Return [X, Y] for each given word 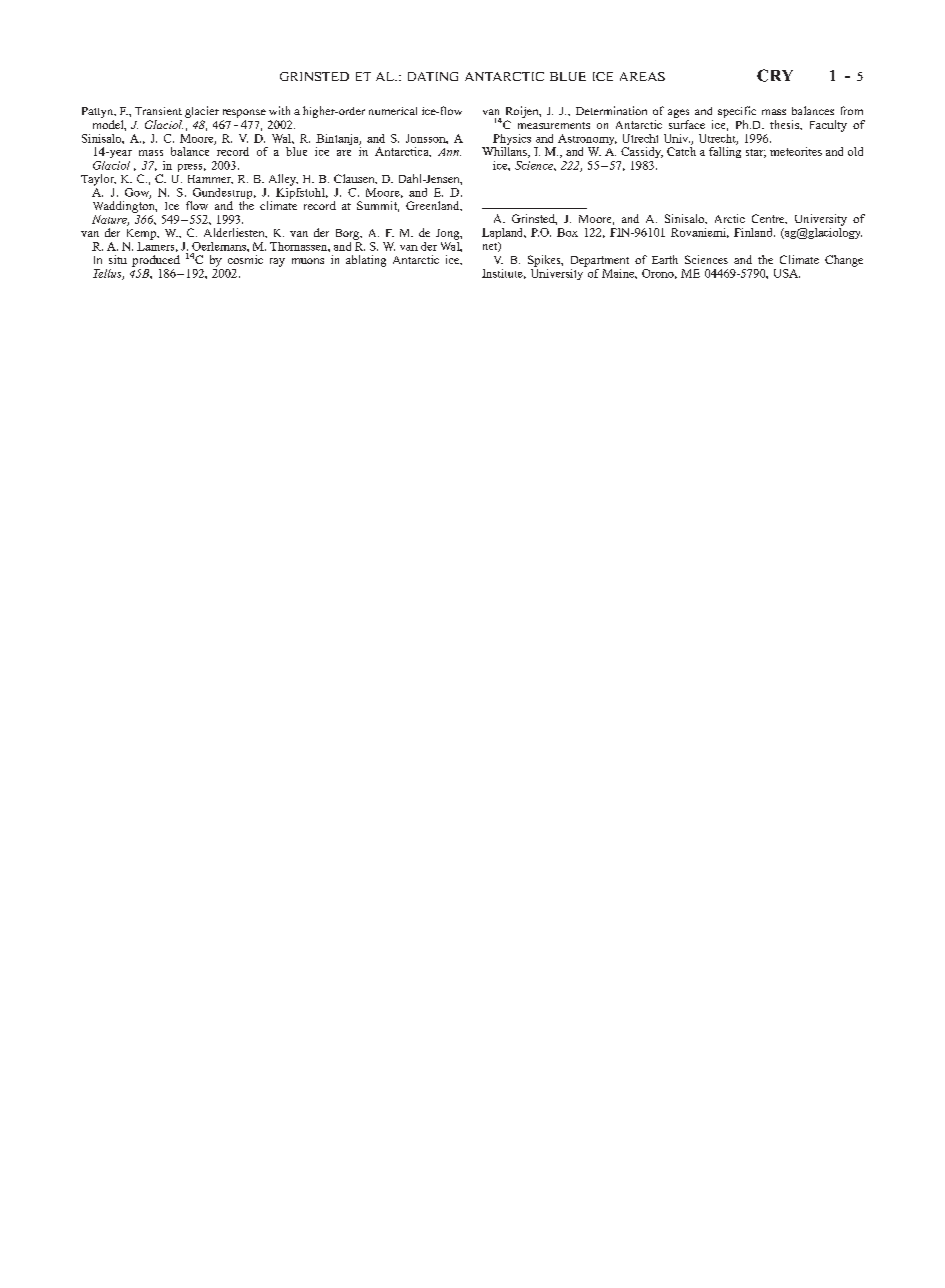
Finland [754, 232]
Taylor [98, 180]
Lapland [504, 233]
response [244, 113]
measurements [554, 125]
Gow [138, 193]
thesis [785, 124]
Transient [158, 111]
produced [156, 261]
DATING [433, 76]
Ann [449, 152]
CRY [775, 75]
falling [725, 152]
